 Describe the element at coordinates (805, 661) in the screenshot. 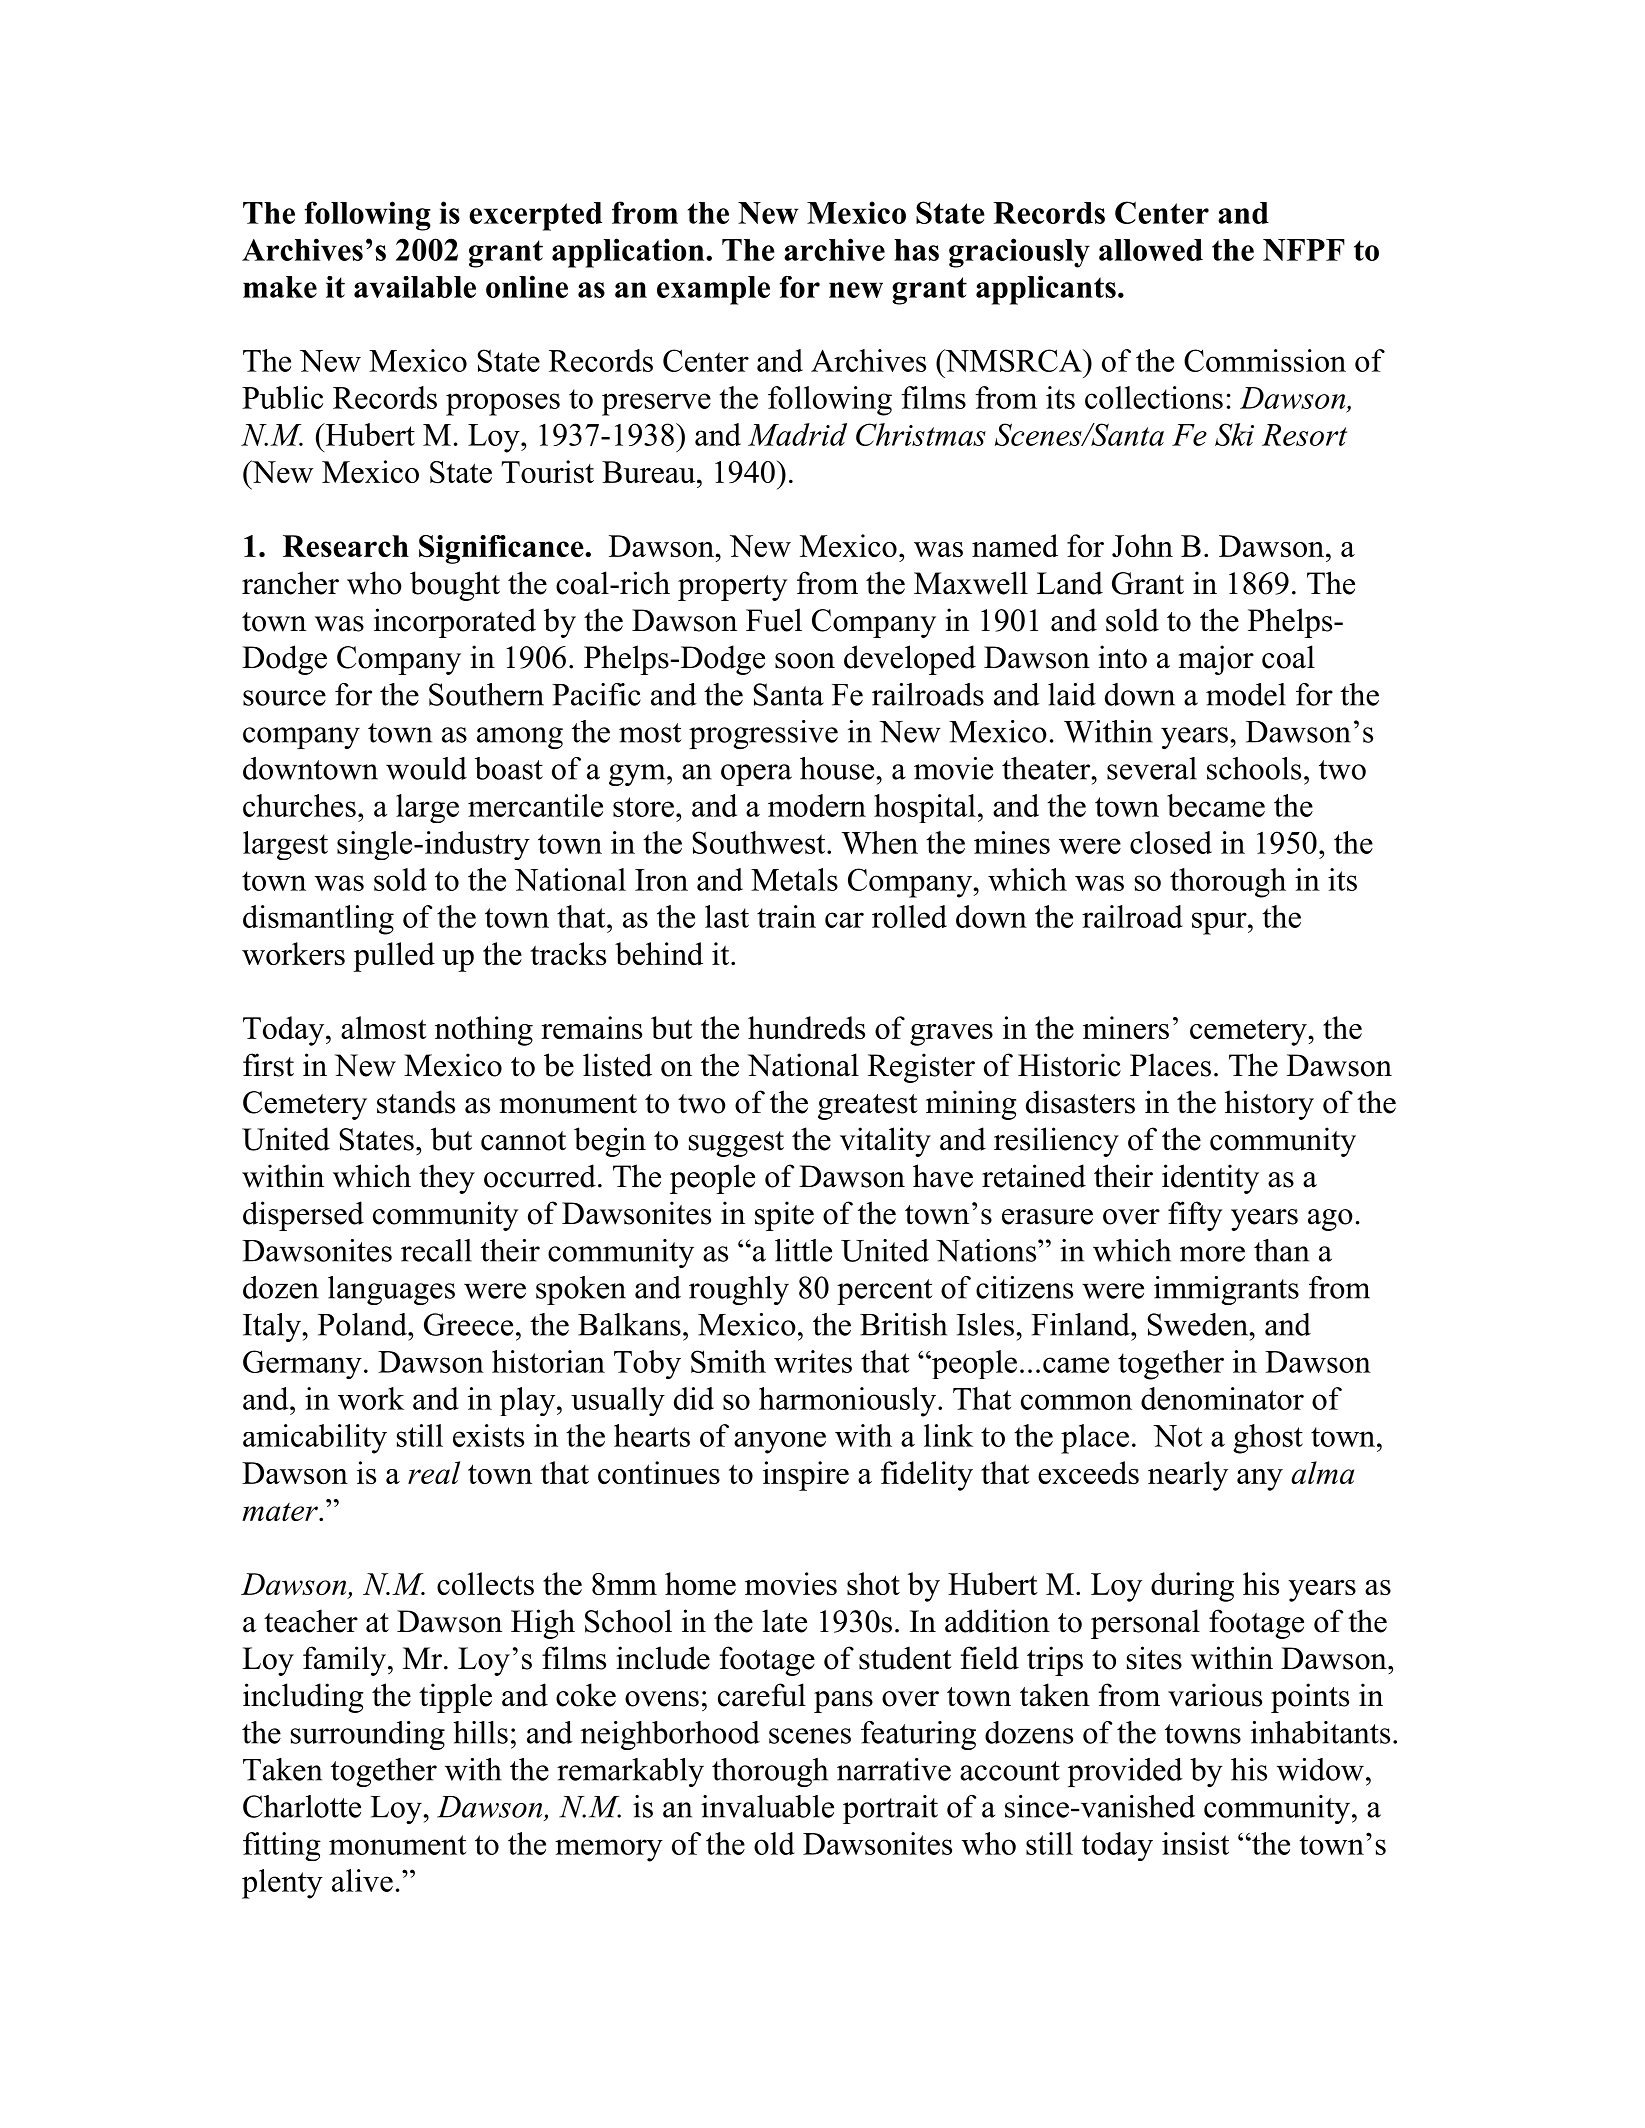

I see `soon` at that location.
